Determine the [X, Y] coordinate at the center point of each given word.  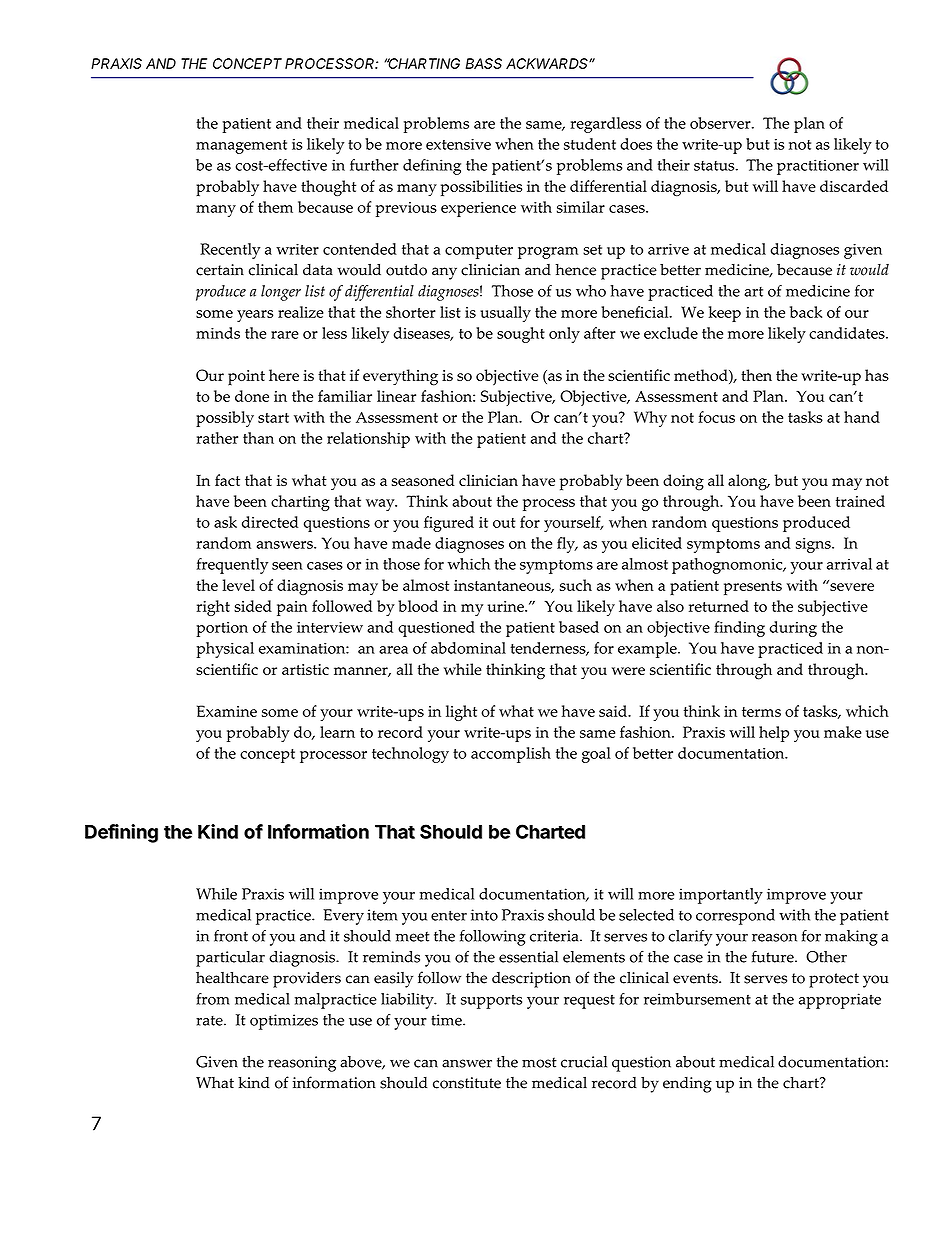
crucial [584, 1062]
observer [721, 123]
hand [862, 417]
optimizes [284, 1022]
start [273, 418]
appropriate [840, 1001]
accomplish [511, 755]
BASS [484, 63]
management [241, 147]
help [774, 734]
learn [337, 732]
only [564, 335]
